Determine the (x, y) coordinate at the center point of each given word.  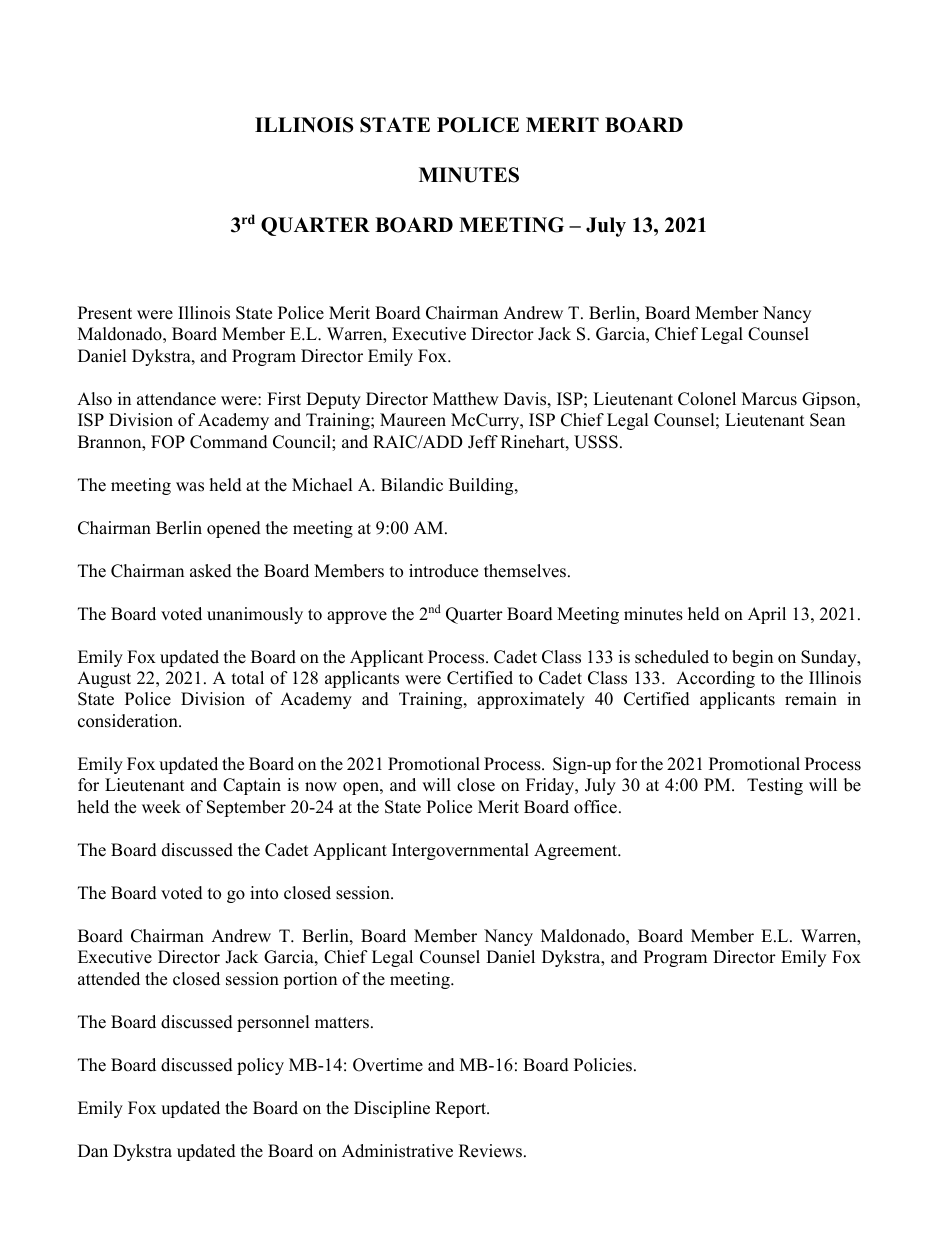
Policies (603, 1065)
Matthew (466, 399)
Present (105, 313)
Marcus (769, 399)
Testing (775, 786)
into (264, 893)
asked (211, 571)
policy (260, 1066)
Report (461, 1109)
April (767, 615)
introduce (443, 571)
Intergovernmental (460, 851)
